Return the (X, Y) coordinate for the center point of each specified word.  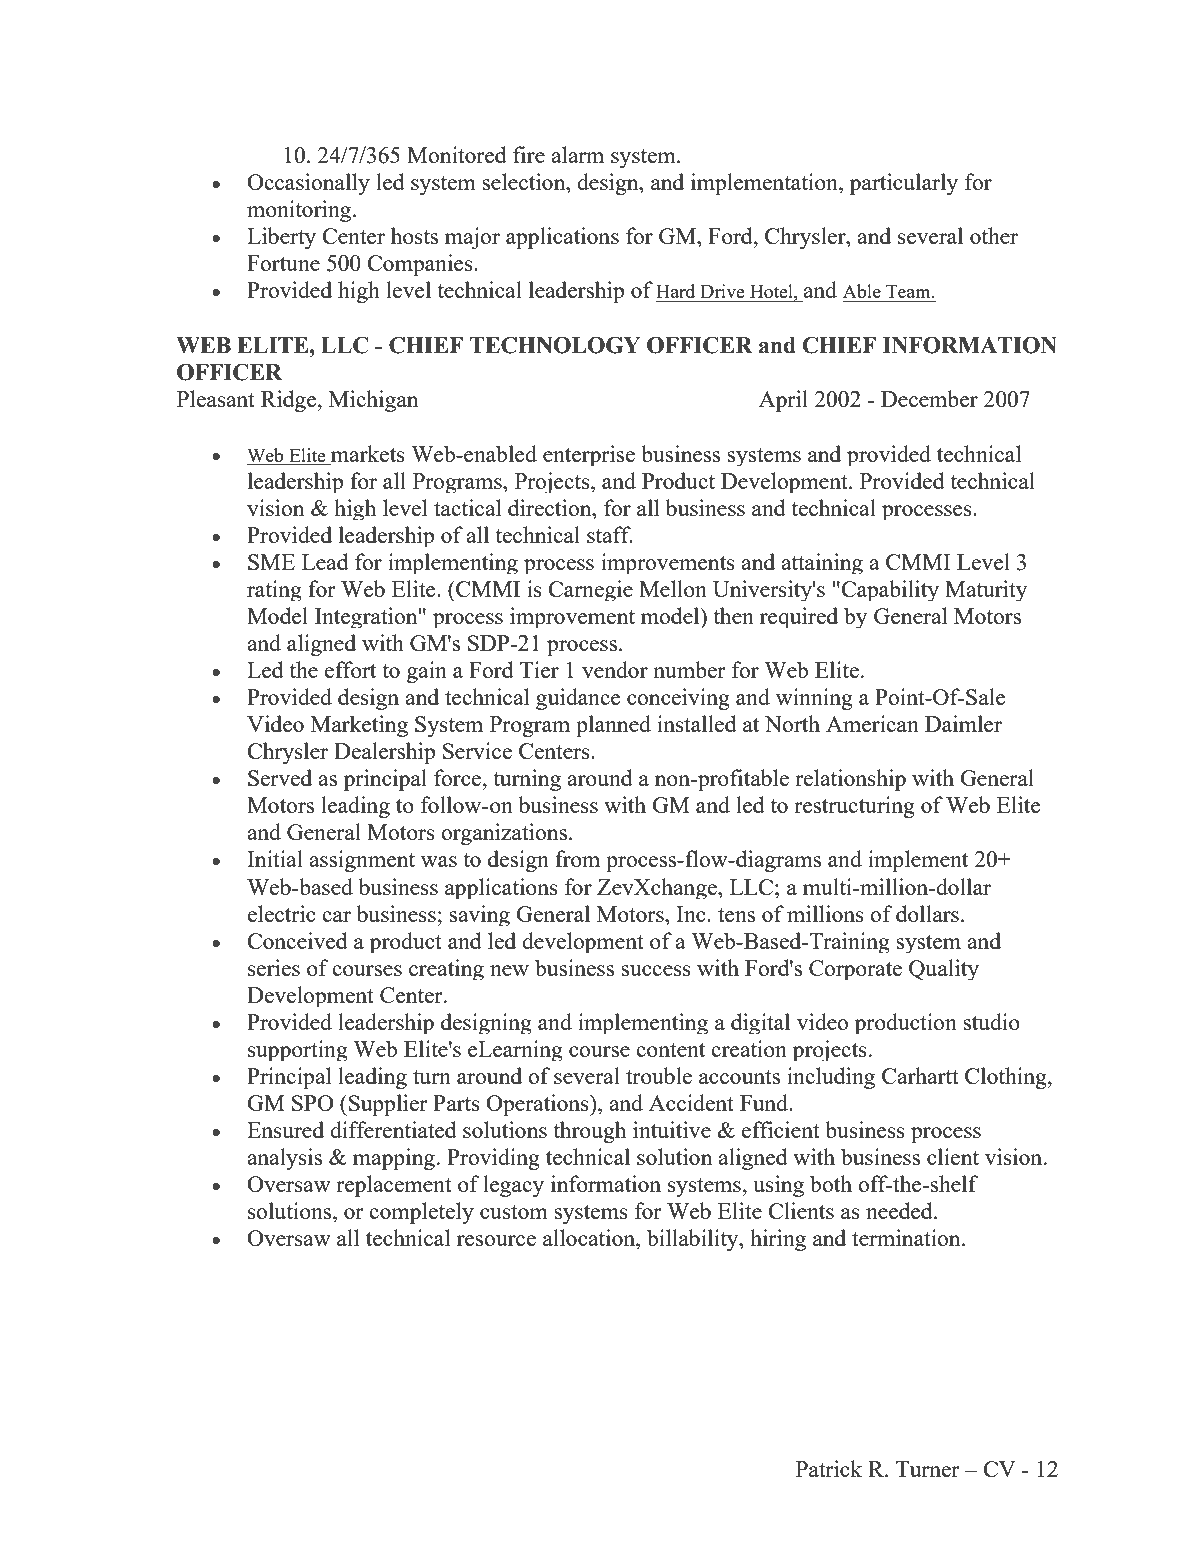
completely (421, 1213)
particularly (904, 184)
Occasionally (308, 184)
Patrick (829, 1468)
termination (907, 1237)
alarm (577, 154)
